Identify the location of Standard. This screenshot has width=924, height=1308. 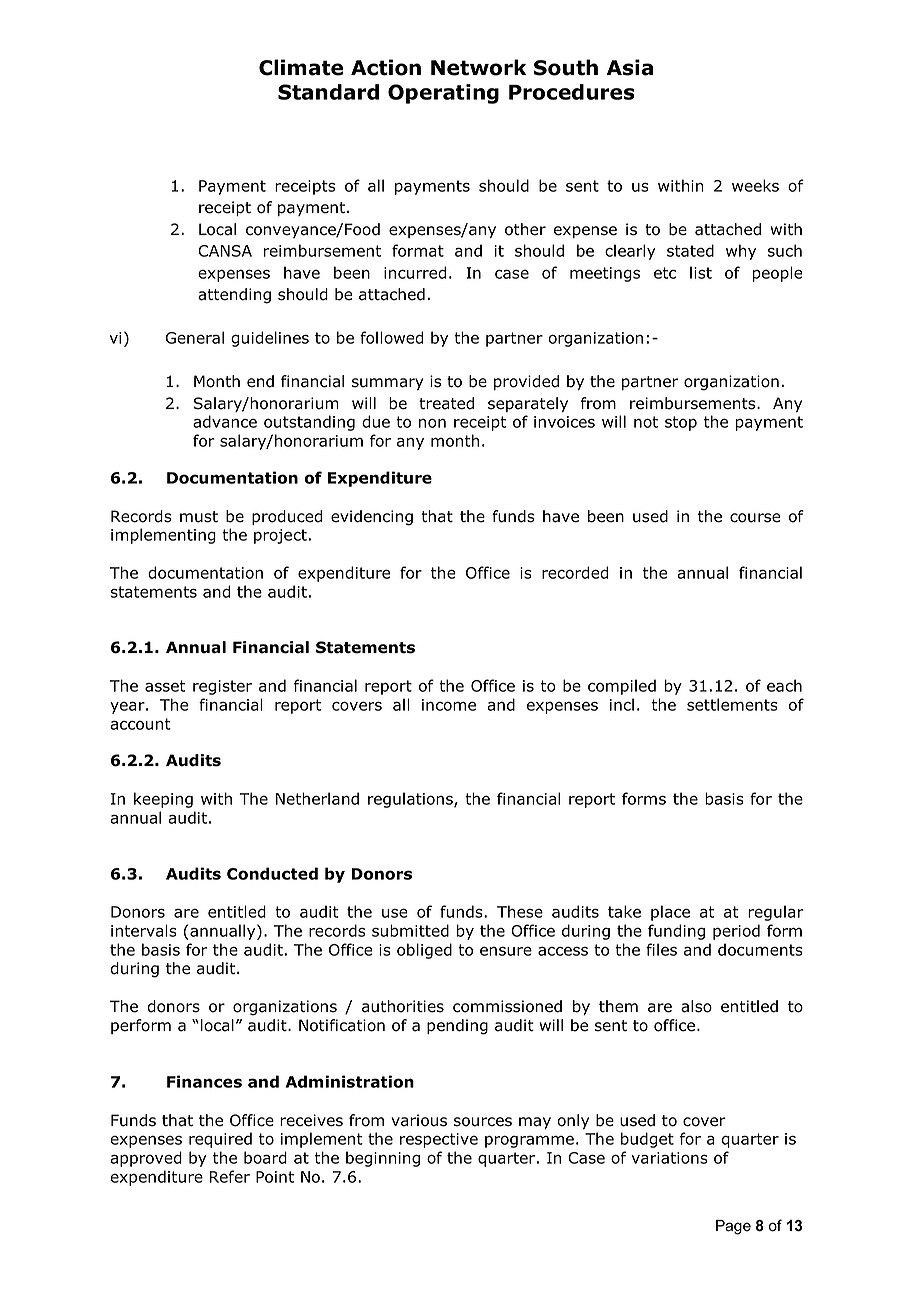
(328, 92).
